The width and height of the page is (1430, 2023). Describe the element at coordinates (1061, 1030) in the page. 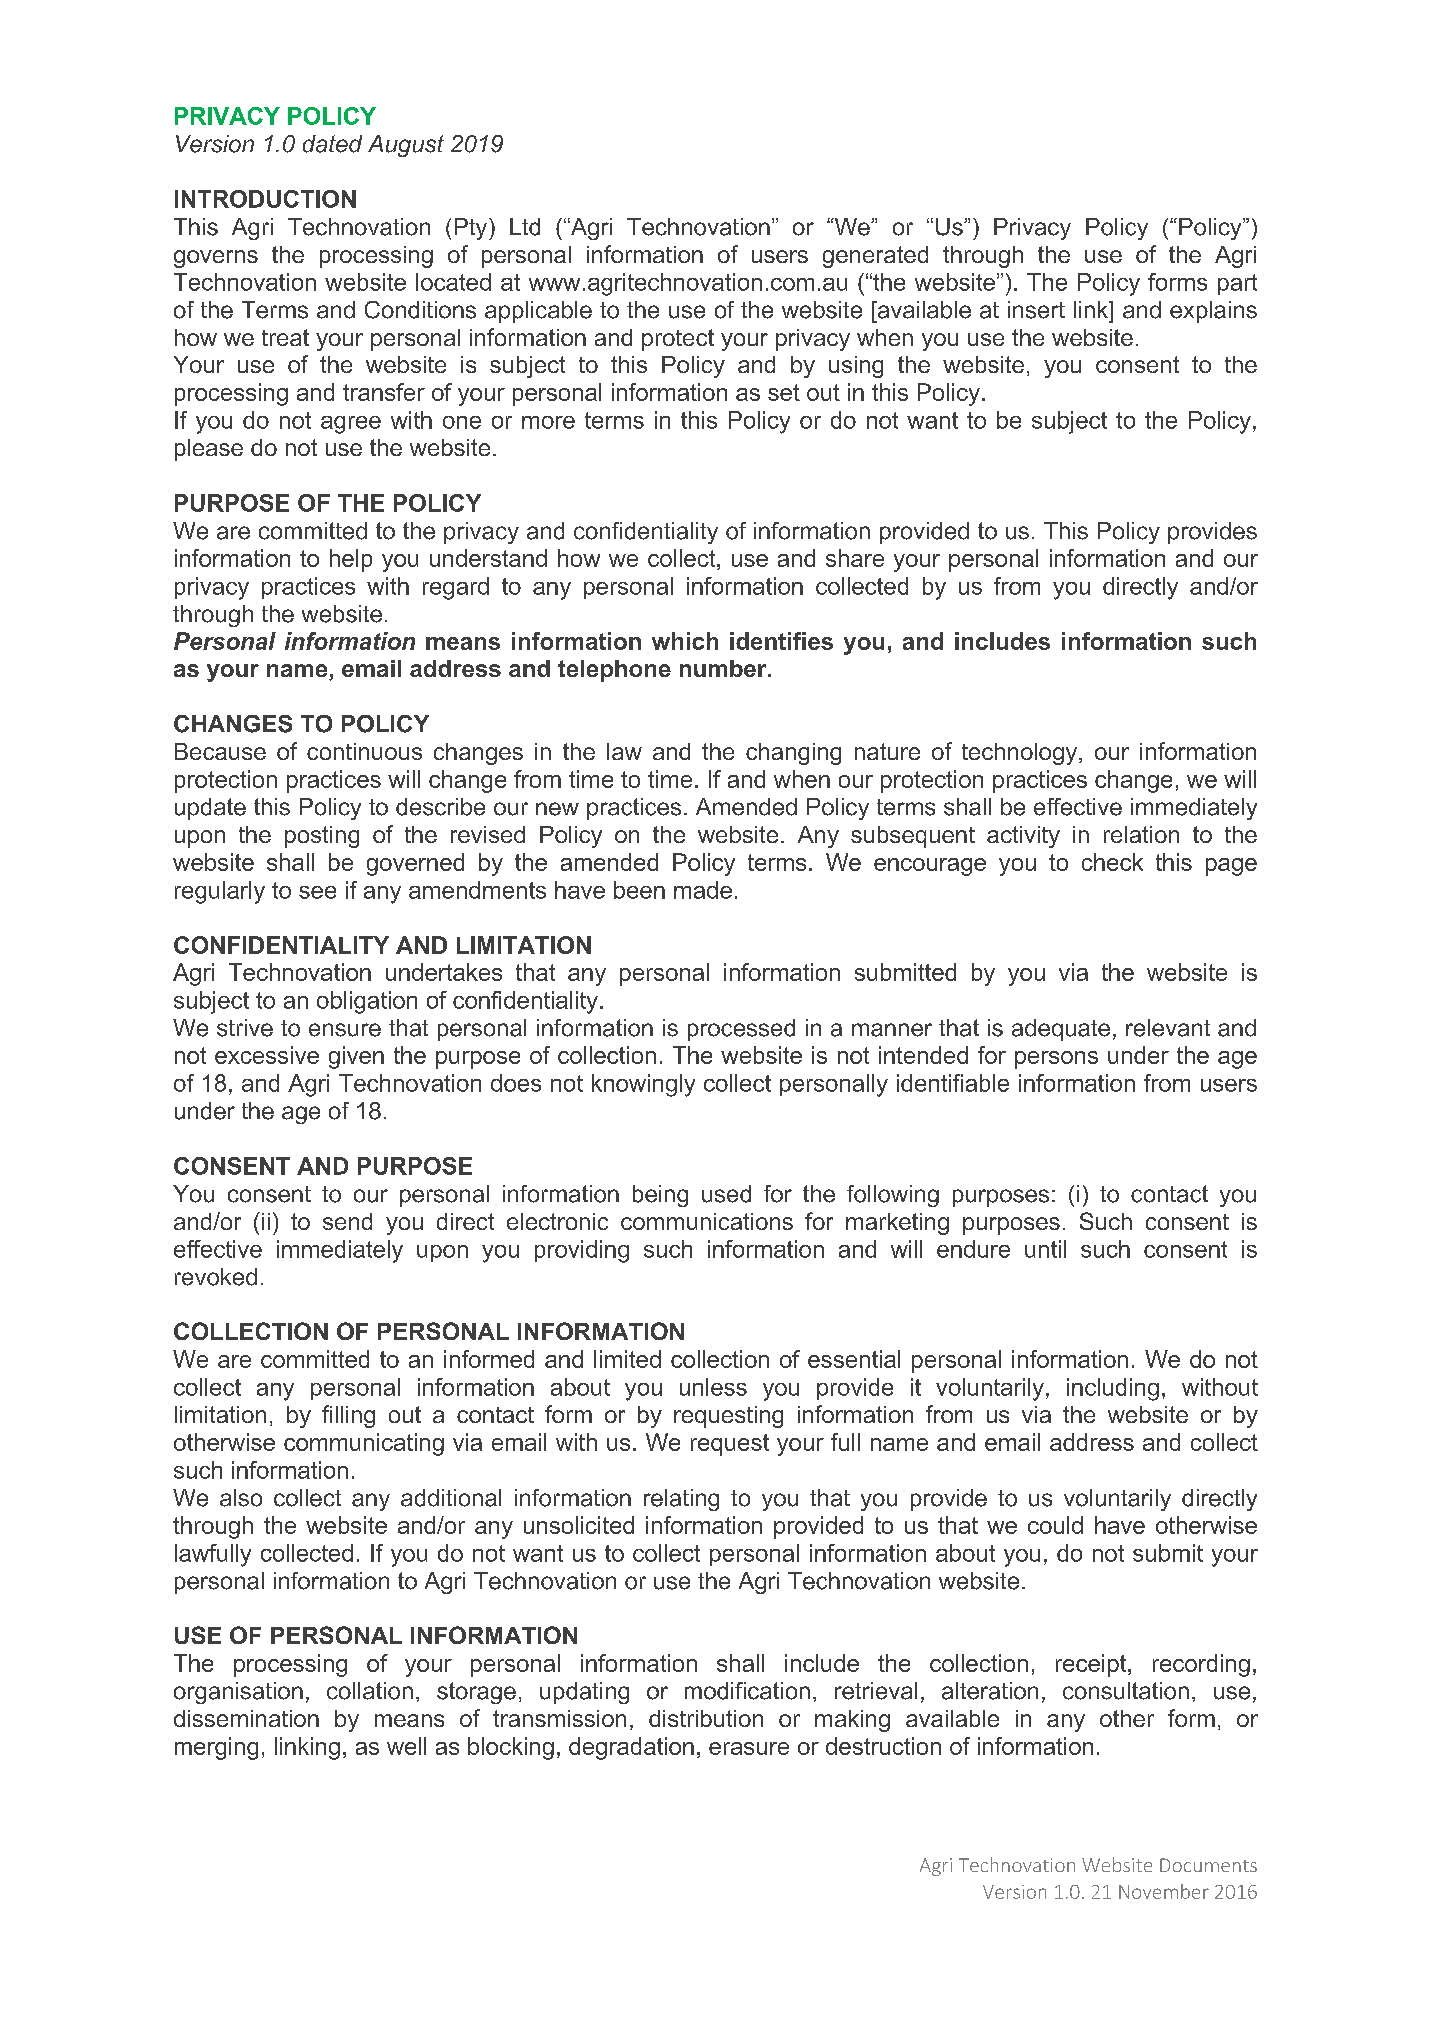

I see `adequate` at that location.
